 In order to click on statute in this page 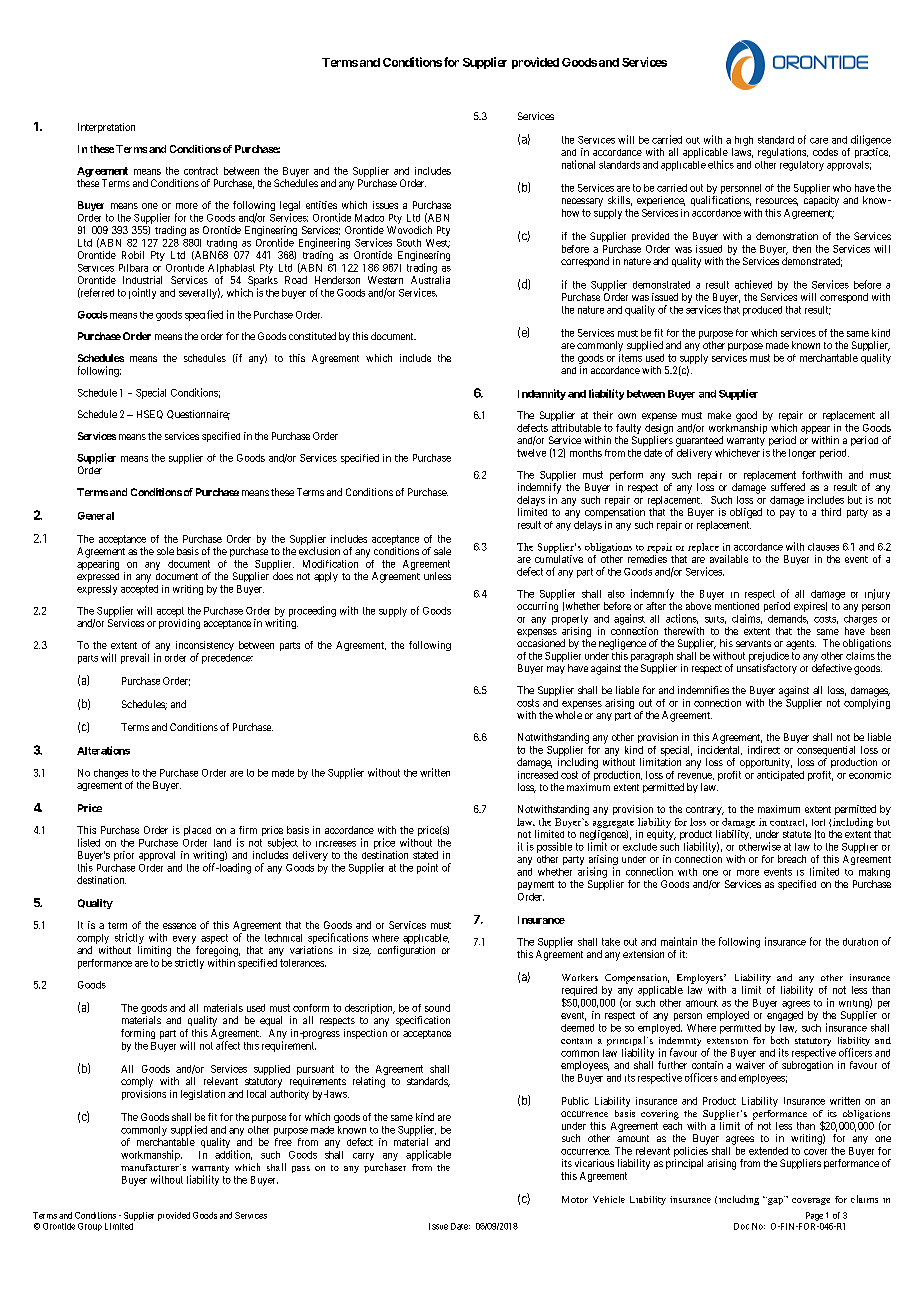, I will do `click(797, 834)`.
